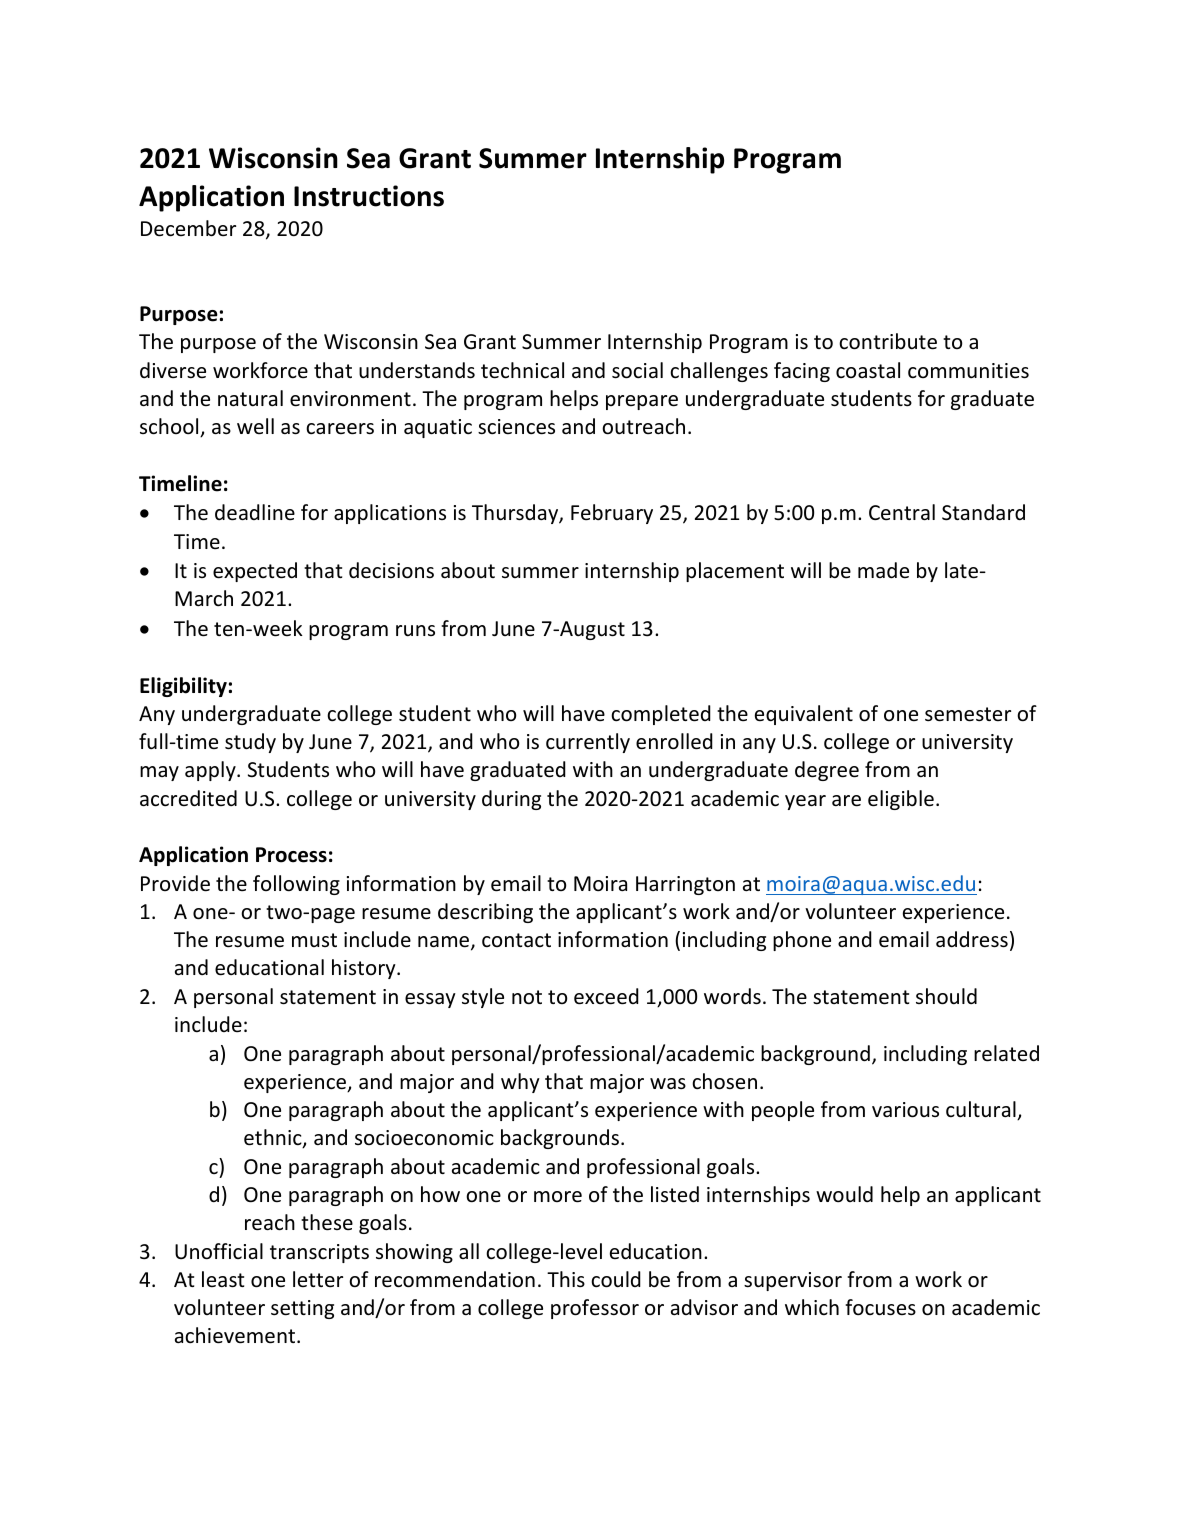  Describe the element at coordinates (888, 341) in the image. I see `contribute` at that location.
